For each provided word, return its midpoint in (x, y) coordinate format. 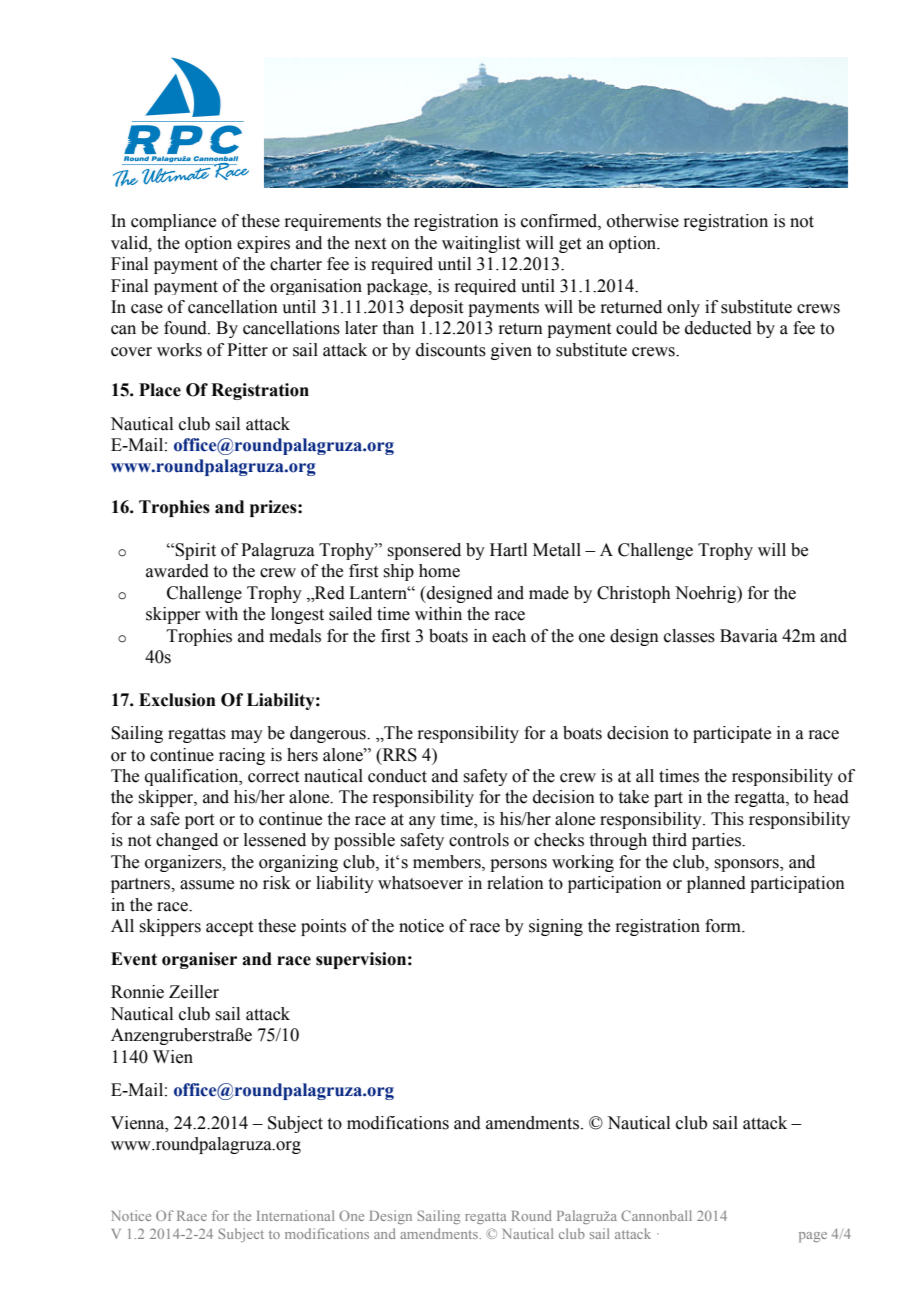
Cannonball (656, 1215)
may (247, 736)
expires (263, 244)
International (295, 1215)
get (570, 245)
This (727, 819)
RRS (398, 755)
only (683, 308)
